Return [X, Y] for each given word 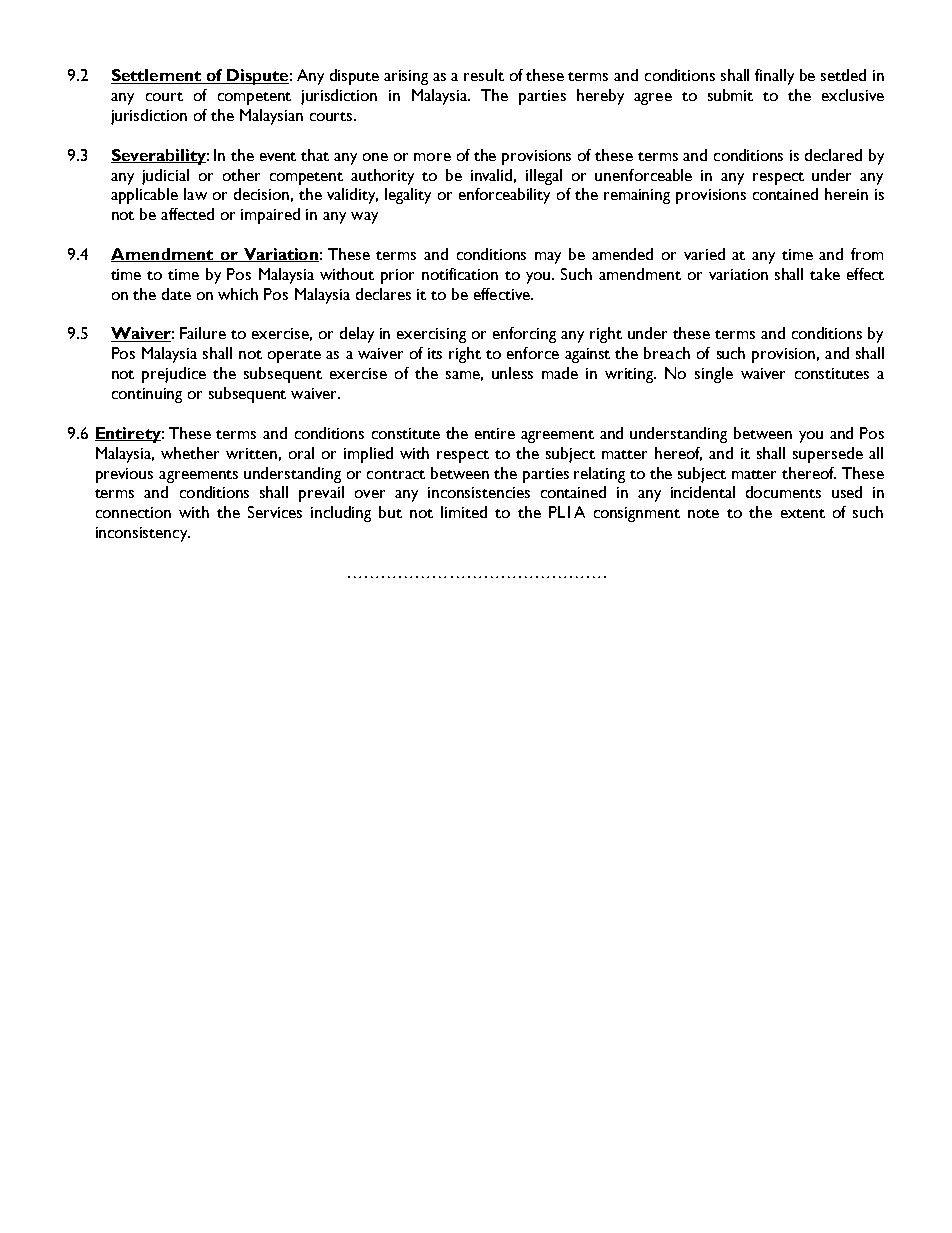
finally [774, 77]
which [238, 294]
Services [275, 512]
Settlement [157, 76]
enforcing [524, 335]
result [484, 75]
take [825, 274]
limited [464, 512]
